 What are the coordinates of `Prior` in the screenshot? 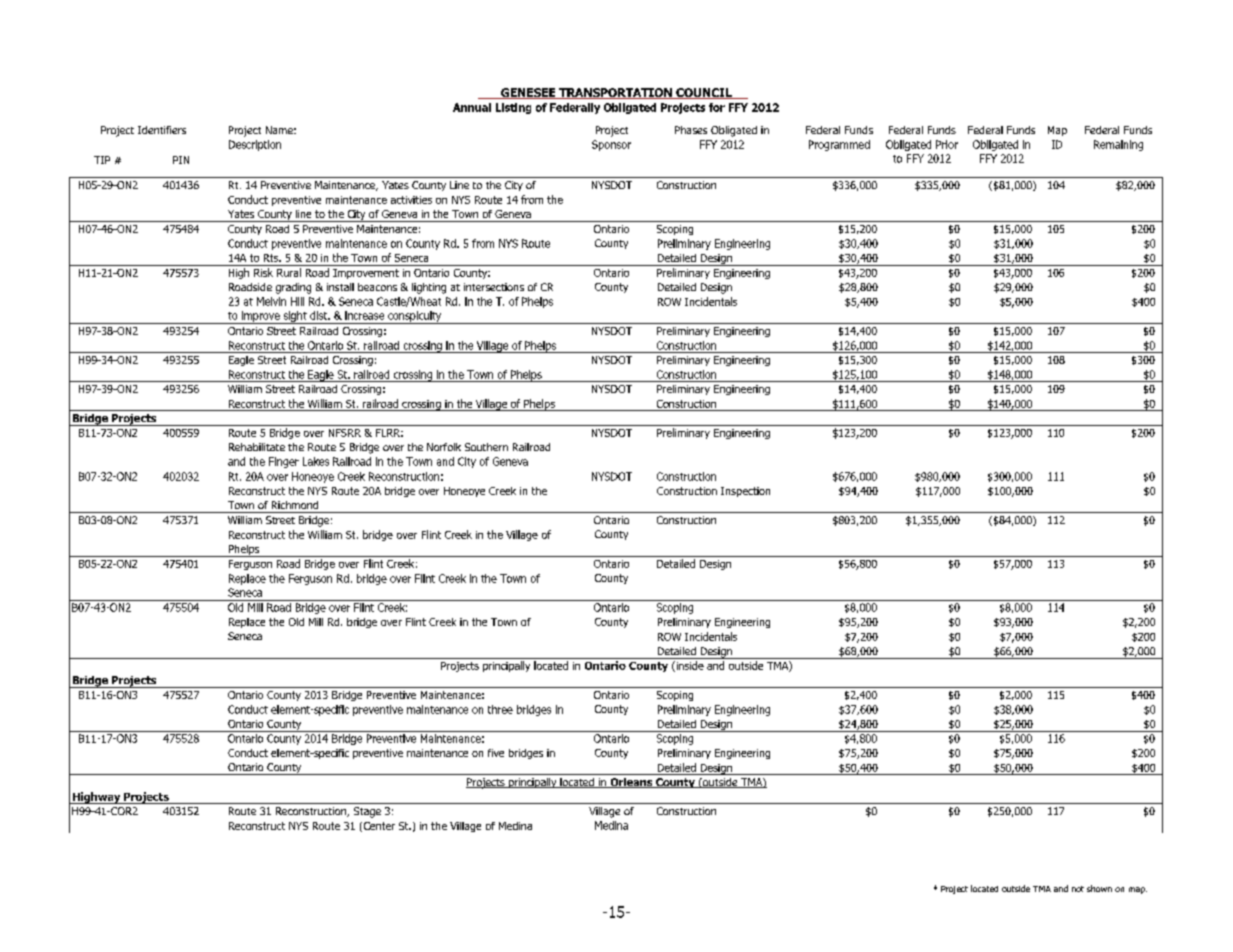 It's located at (947, 144).
